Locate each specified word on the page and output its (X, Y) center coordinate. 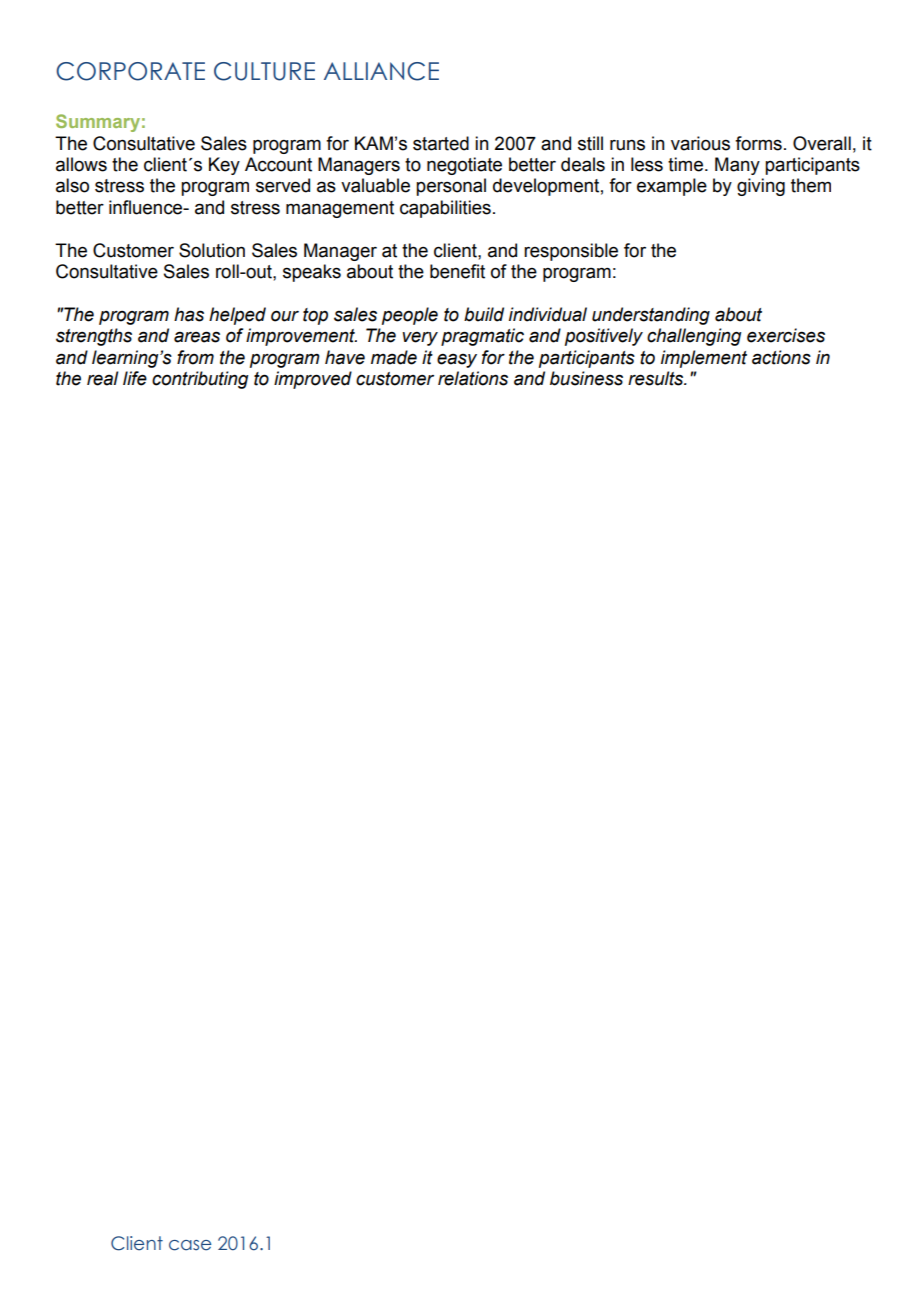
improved (313, 380)
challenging (694, 337)
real (102, 378)
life (135, 378)
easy (457, 360)
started (441, 143)
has (189, 314)
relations (473, 378)
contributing (200, 380)
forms (758, 143)
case (190, 1245)
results (657, 378)
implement (704, 359)
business (586, 378)
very (420, 339)
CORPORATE (130, 71)
